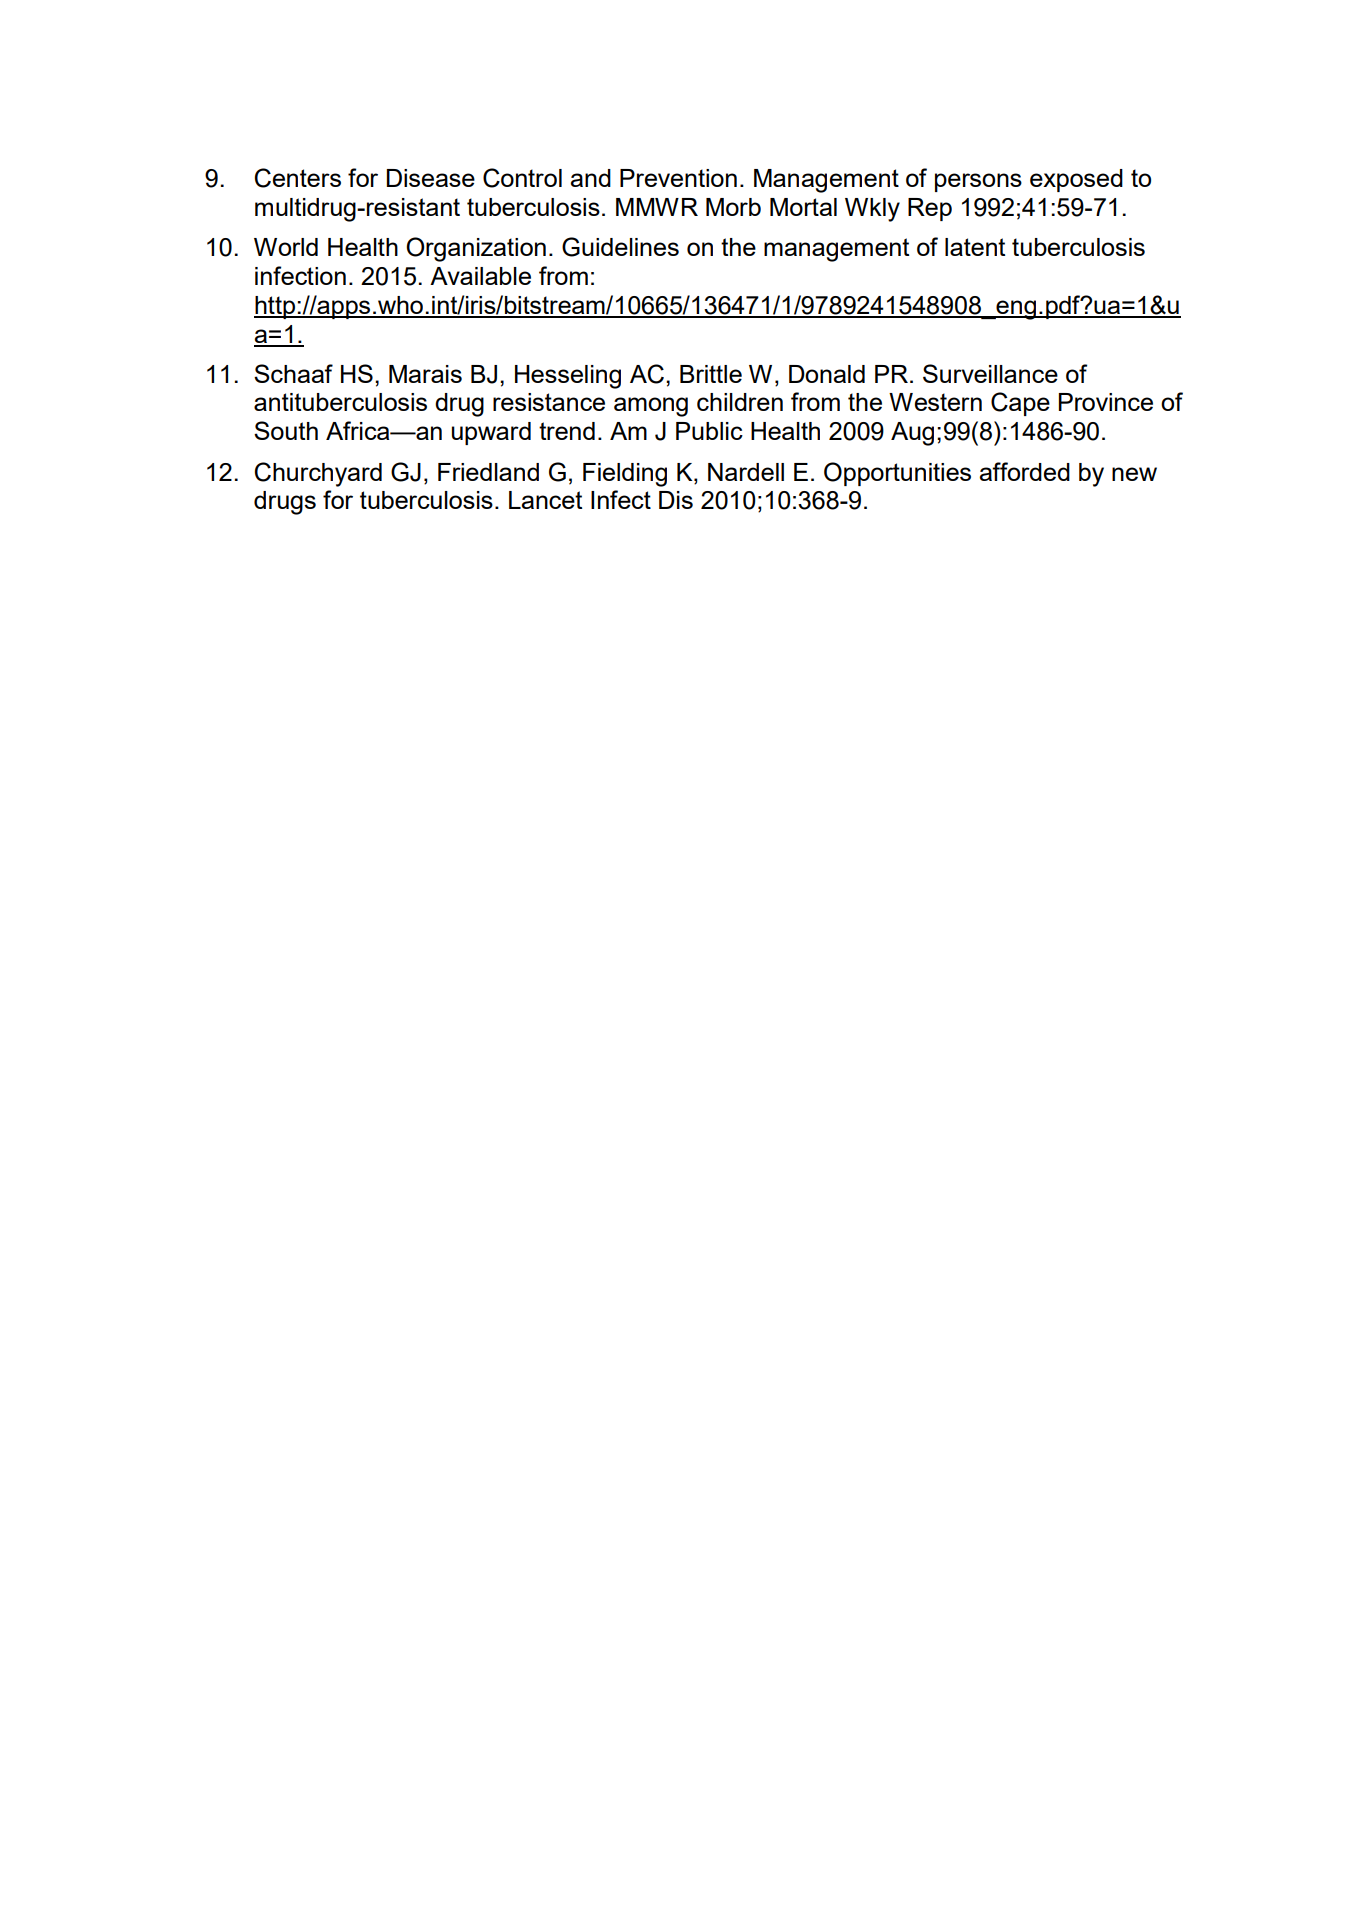  Describe the element at coordinates (431, 178) in the screenshot. I see `Disease` at that location.
